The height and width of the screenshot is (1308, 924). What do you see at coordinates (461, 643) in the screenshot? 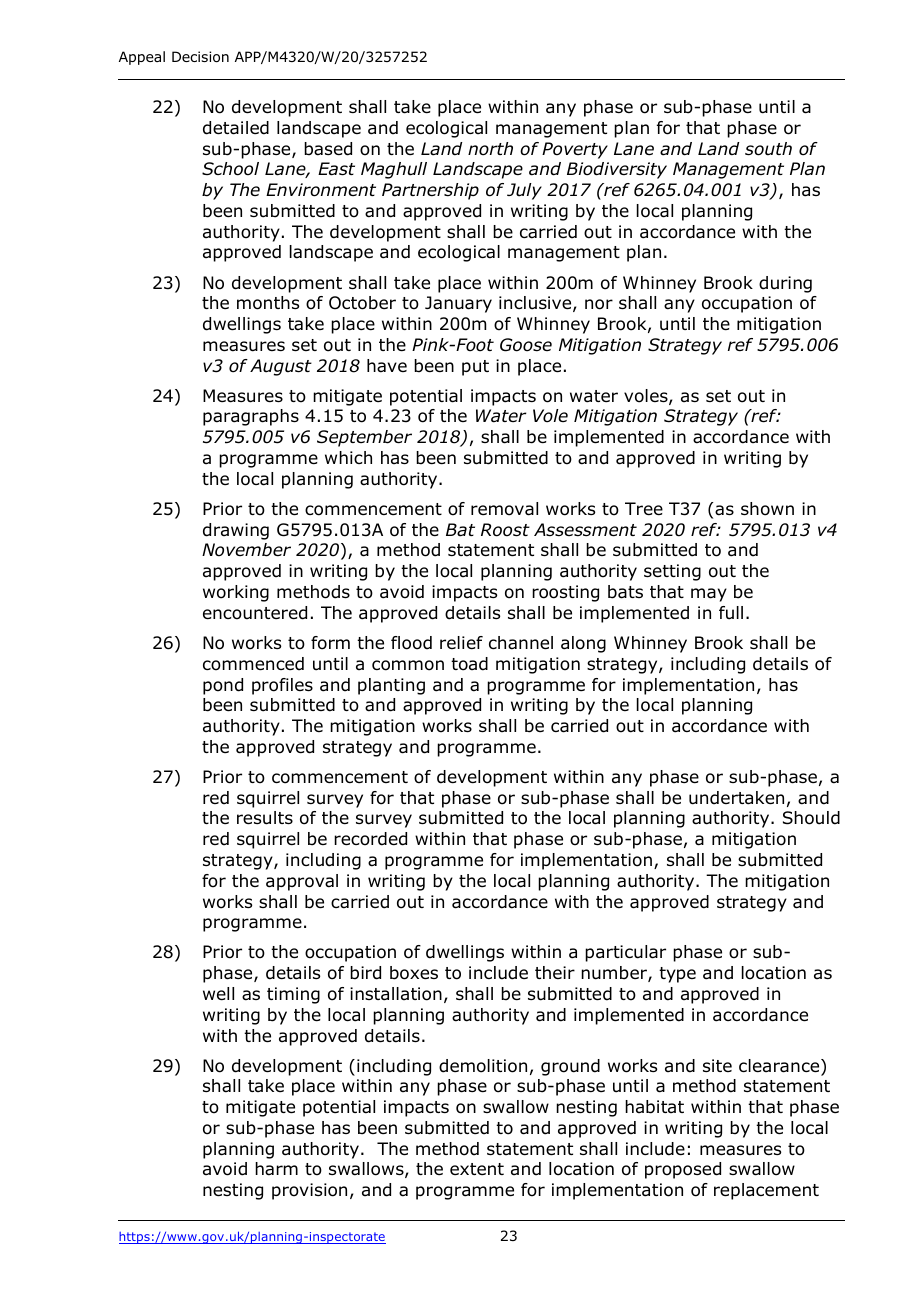
I see `relief` at bounding box center [461, 643].
